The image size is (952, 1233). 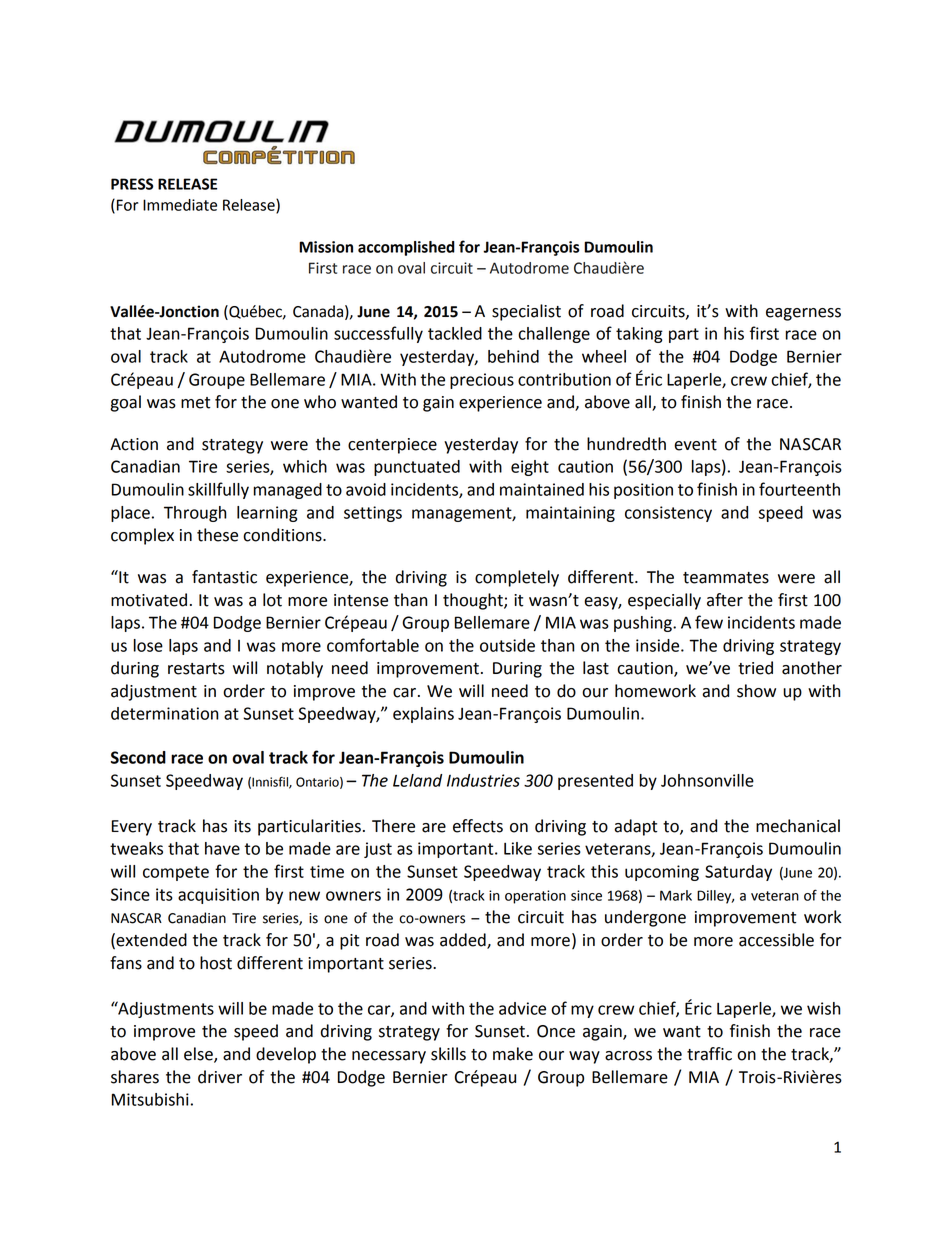 I want to click on restarts, so click(x=196, y=669).
